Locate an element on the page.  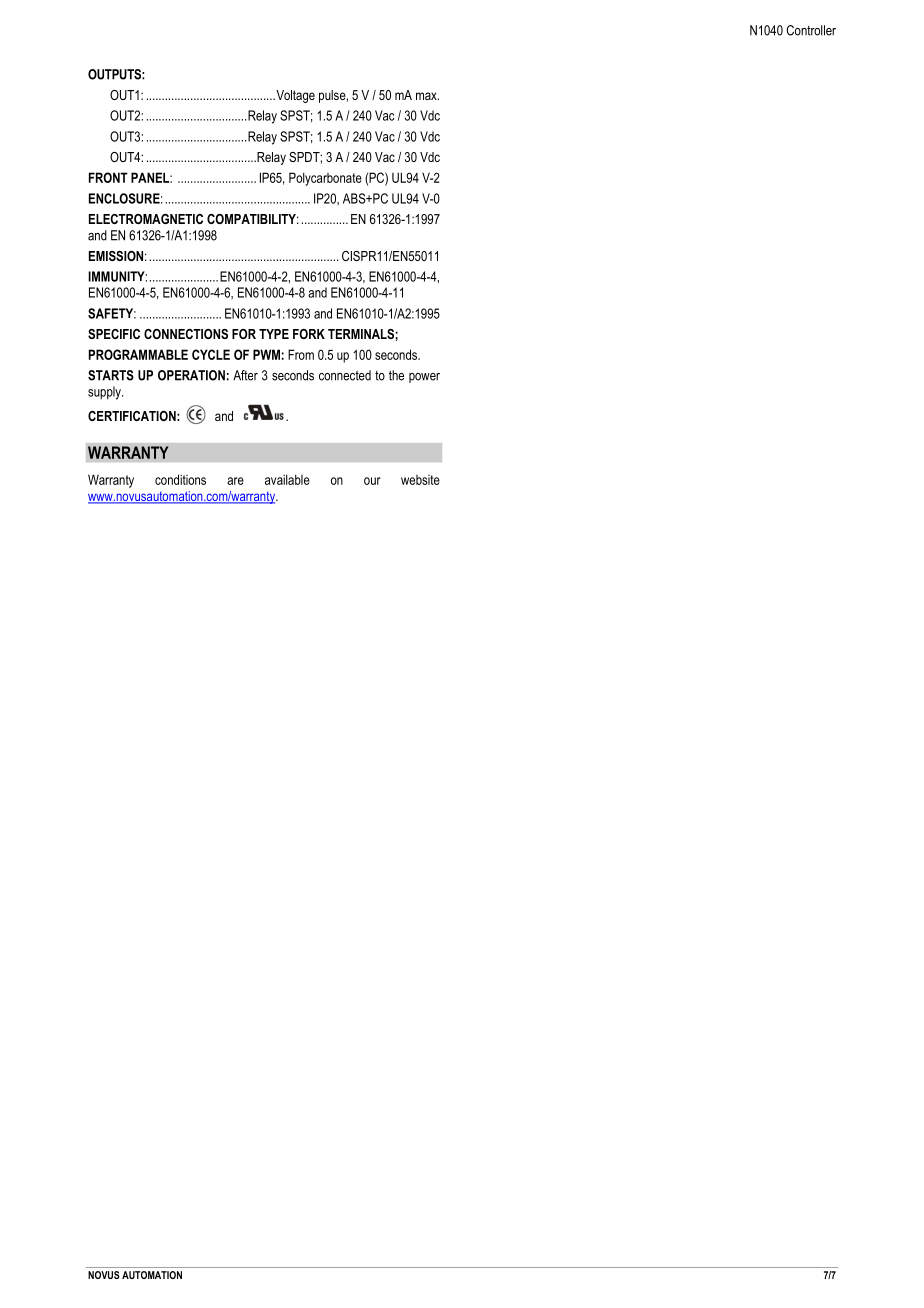
Polycarbonate is located at coordinates (325, 179).
